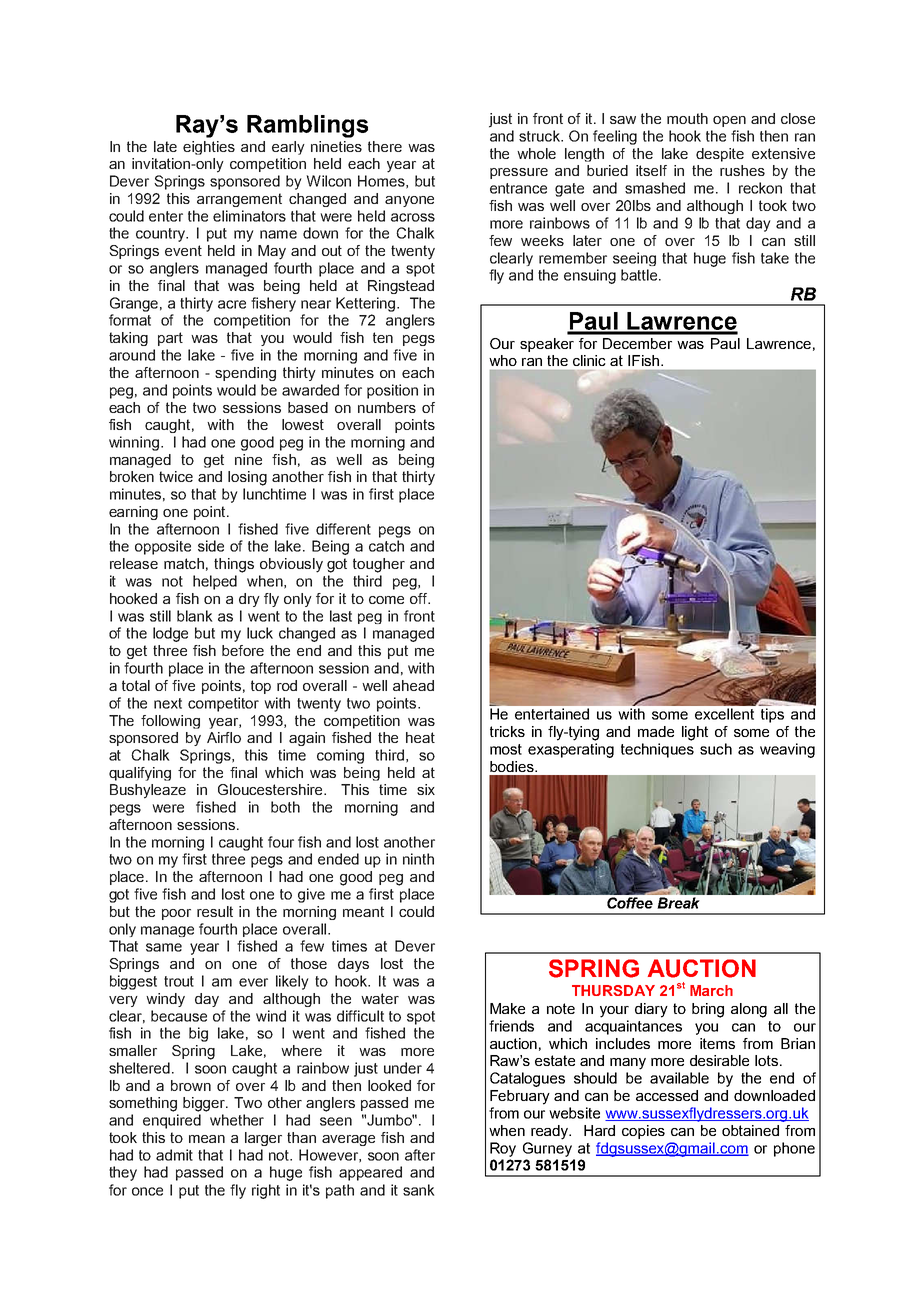 The width and height of the page is (924, 1308). I want to click on result, so click(215, 911).
